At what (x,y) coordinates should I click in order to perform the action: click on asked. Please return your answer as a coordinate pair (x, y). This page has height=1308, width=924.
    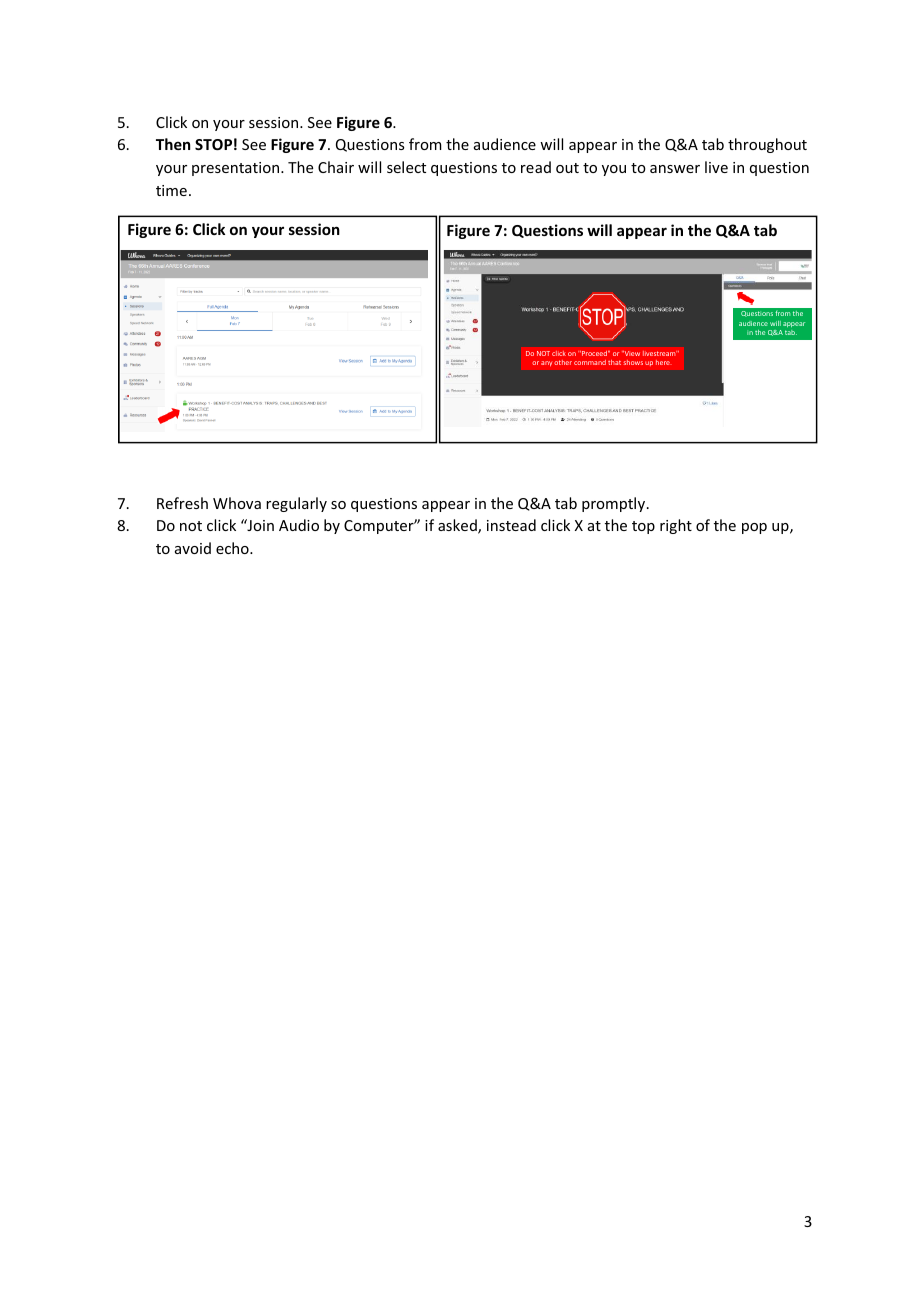
    Looking at the image, I should click on (458, 526).
